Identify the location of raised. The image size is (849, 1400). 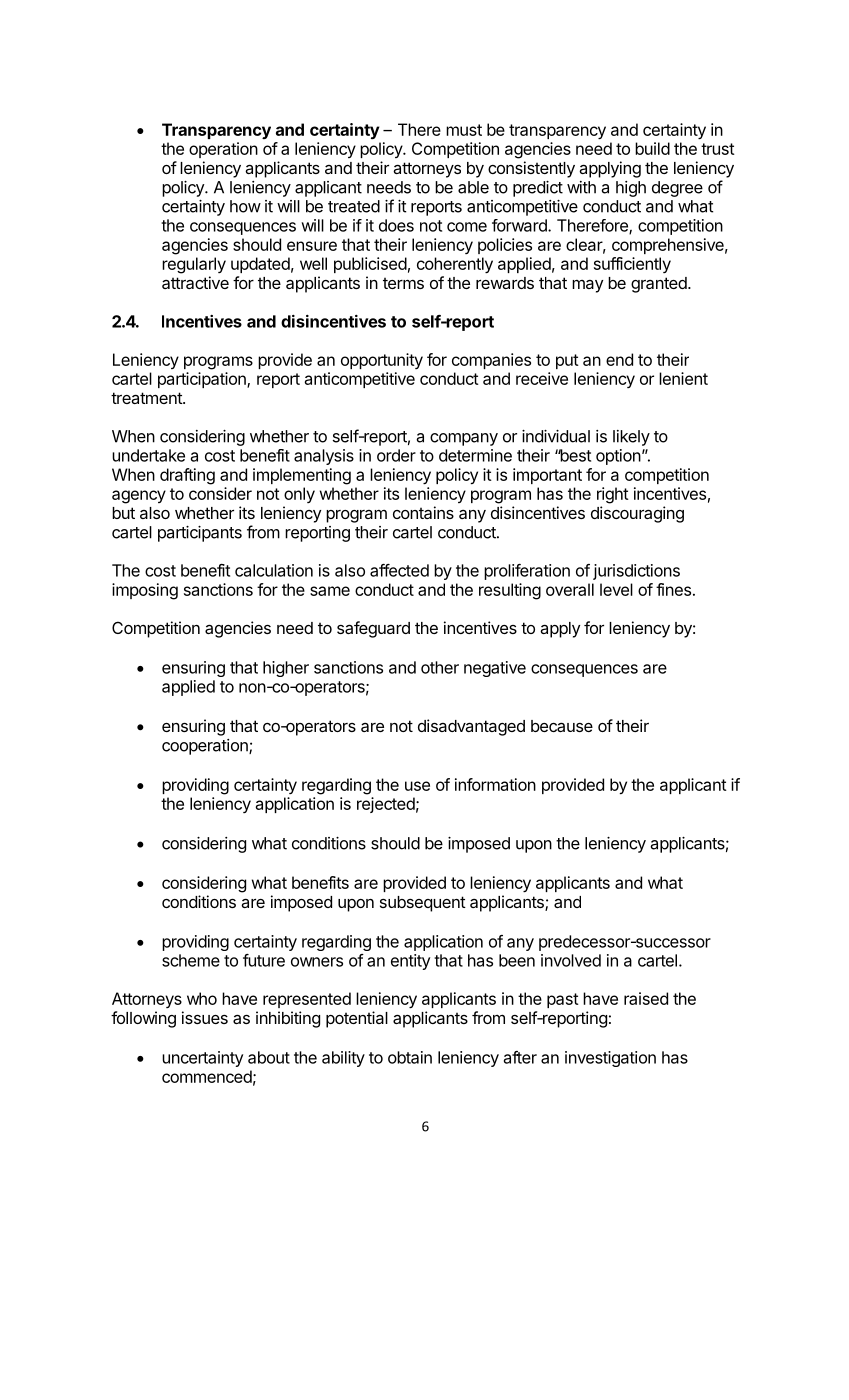
(646, 998).
